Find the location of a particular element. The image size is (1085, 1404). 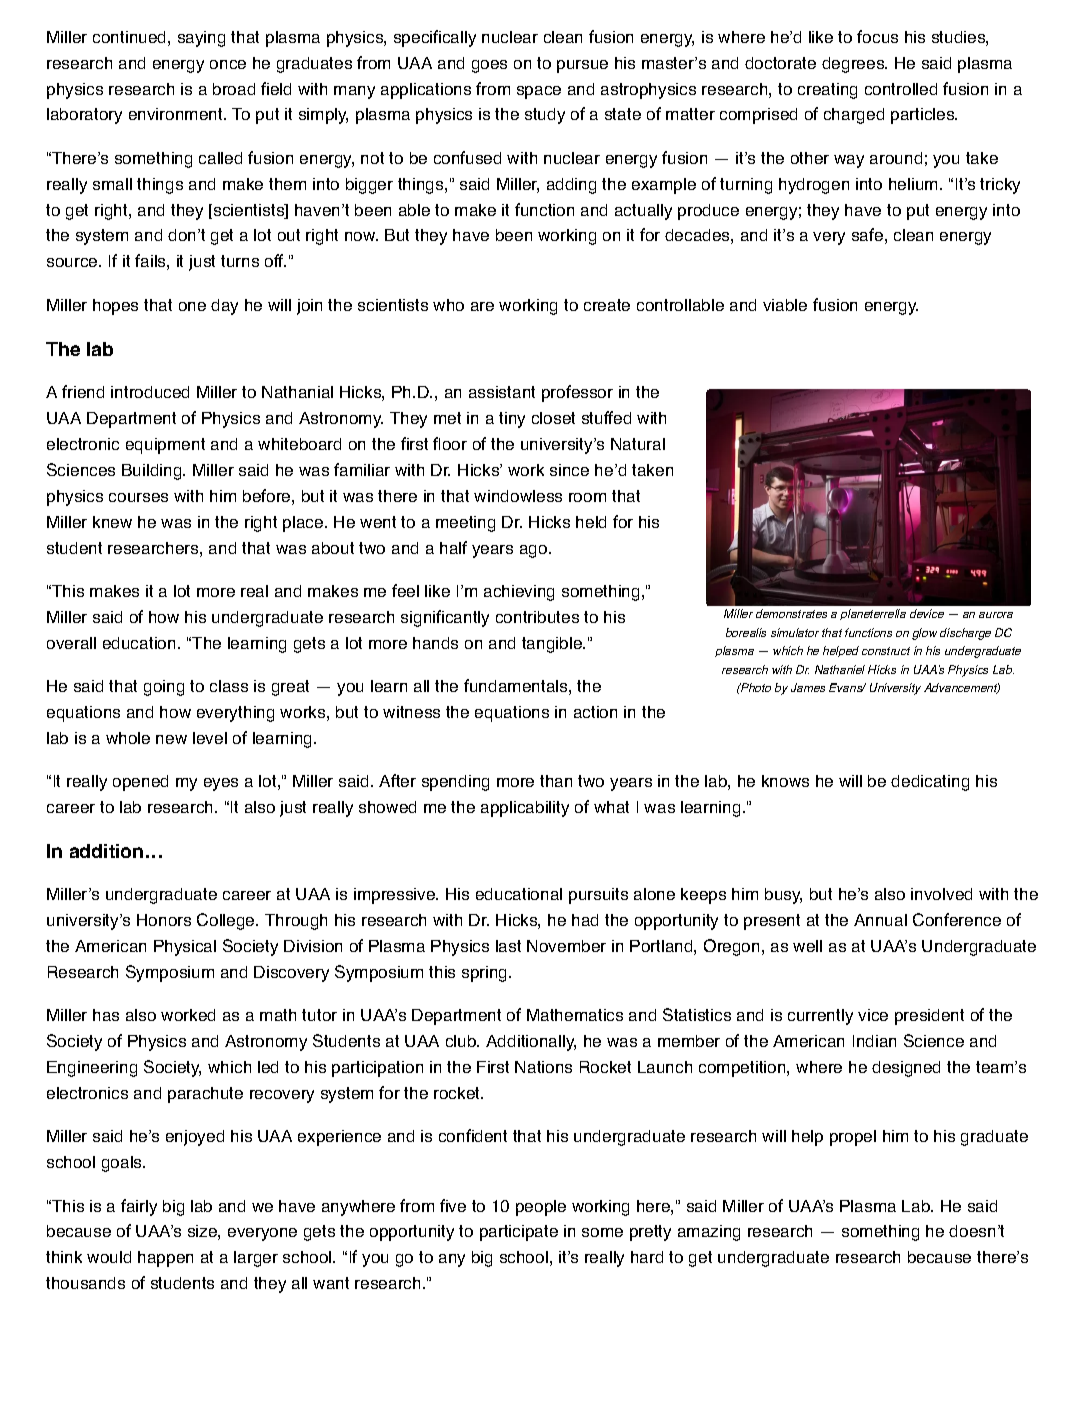

space is located at coordinates (539, 92).
